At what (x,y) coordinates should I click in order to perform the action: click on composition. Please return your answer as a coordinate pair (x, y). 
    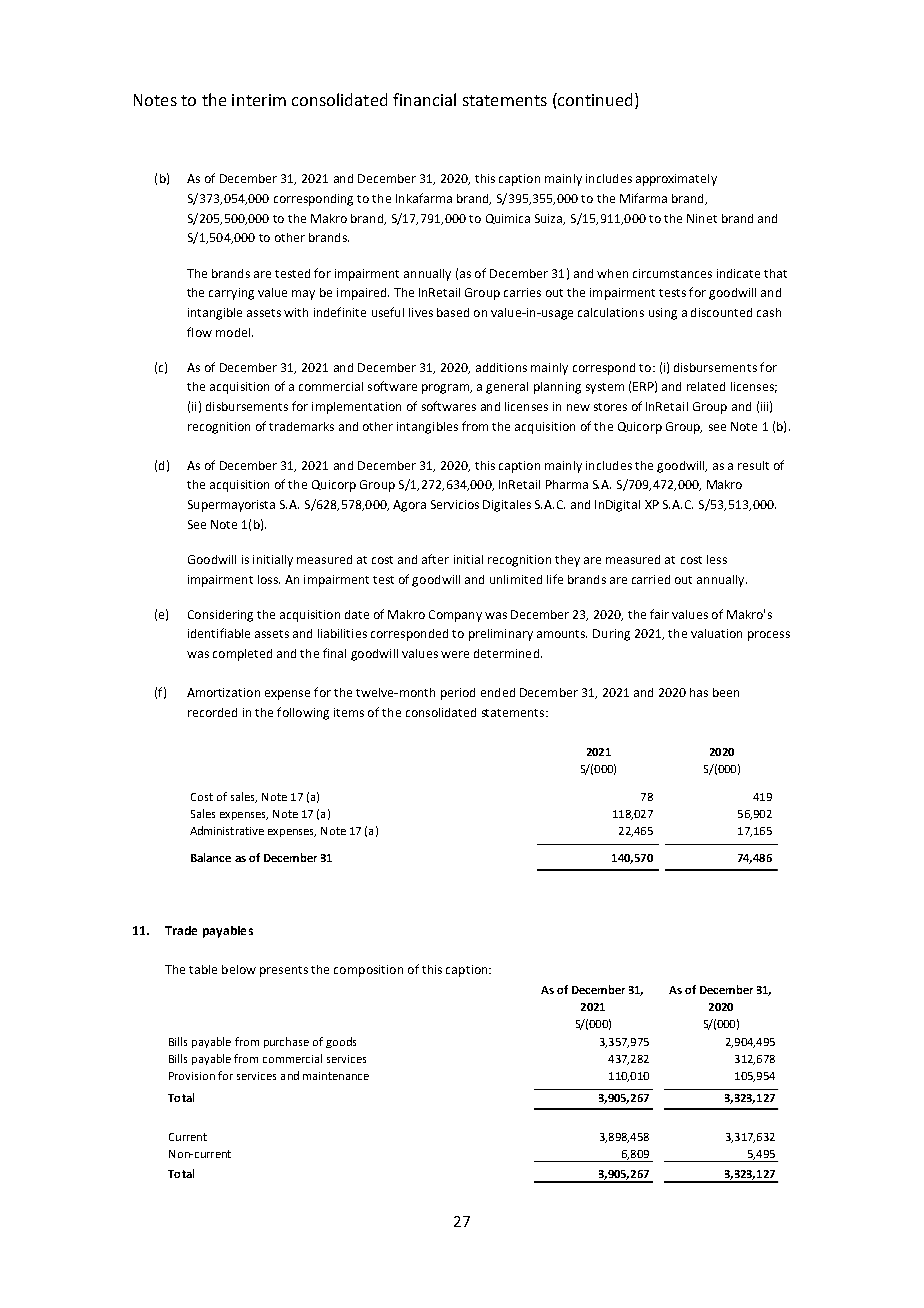
    Looking at the image, I should click on (368, 971).
